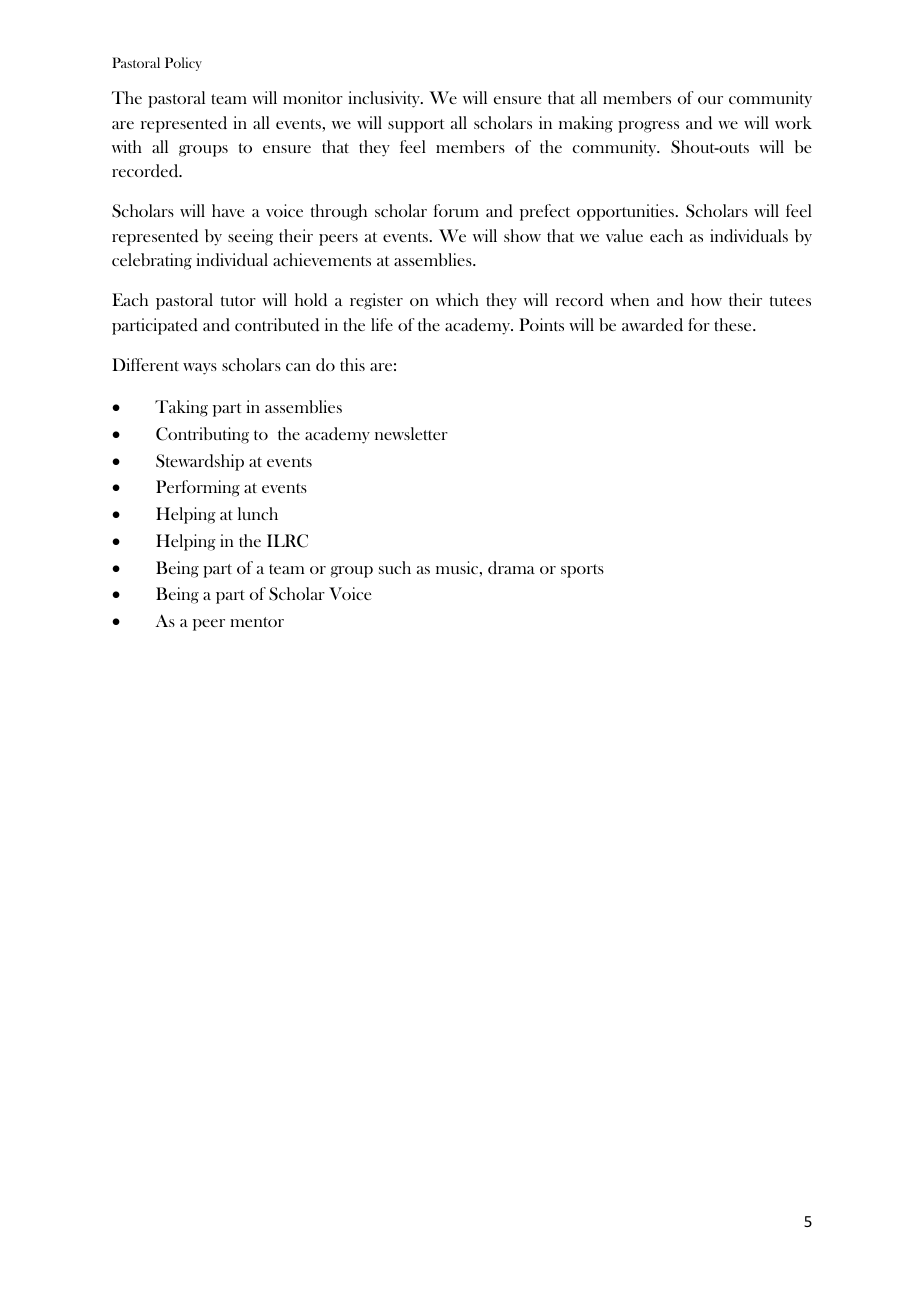  Describe the element at coordinates (385, 99) in the document. I see `inclusivity` at that location.
